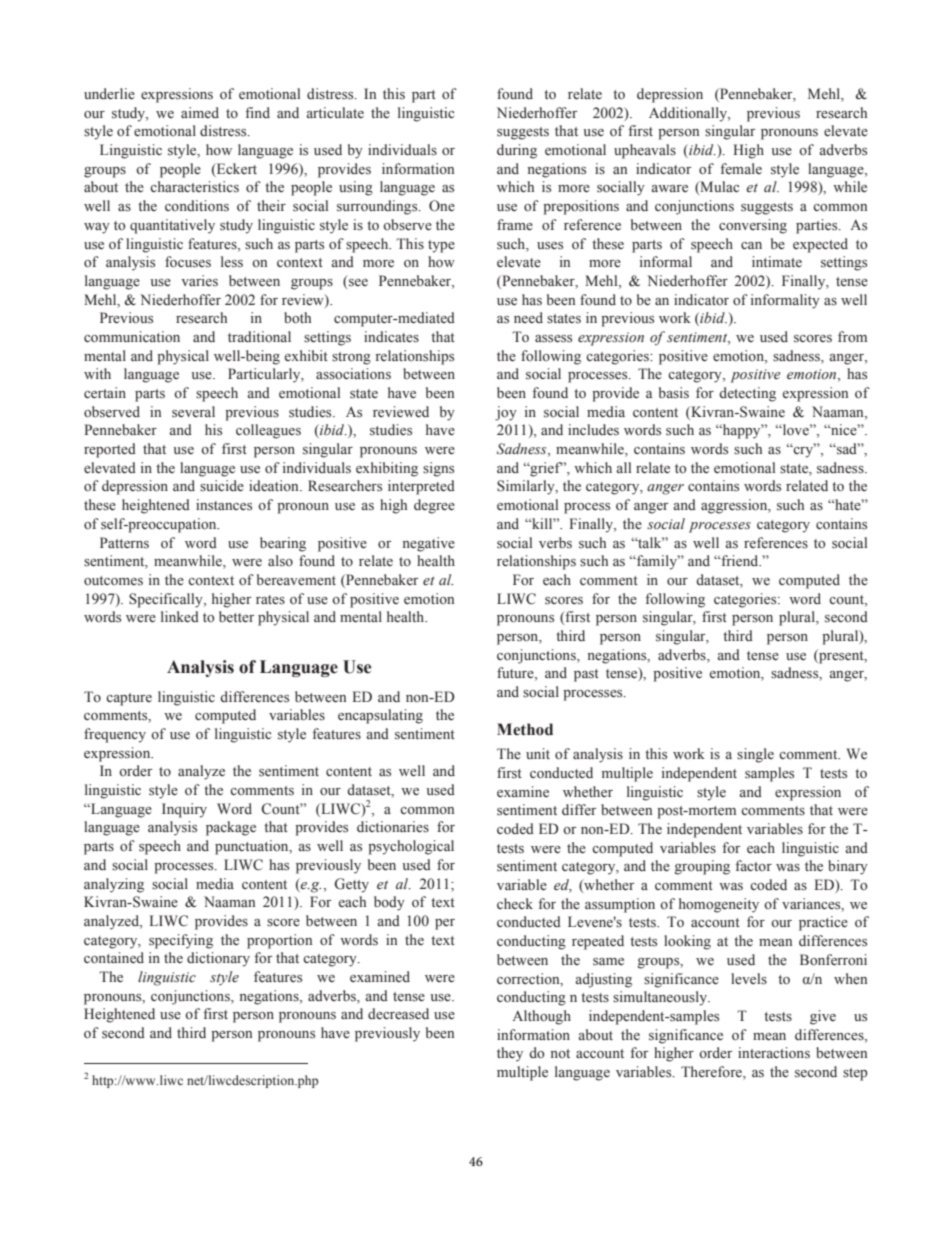  Describe the element at coordinates (218, 959) in the document. I see `dictionary` at that location.
